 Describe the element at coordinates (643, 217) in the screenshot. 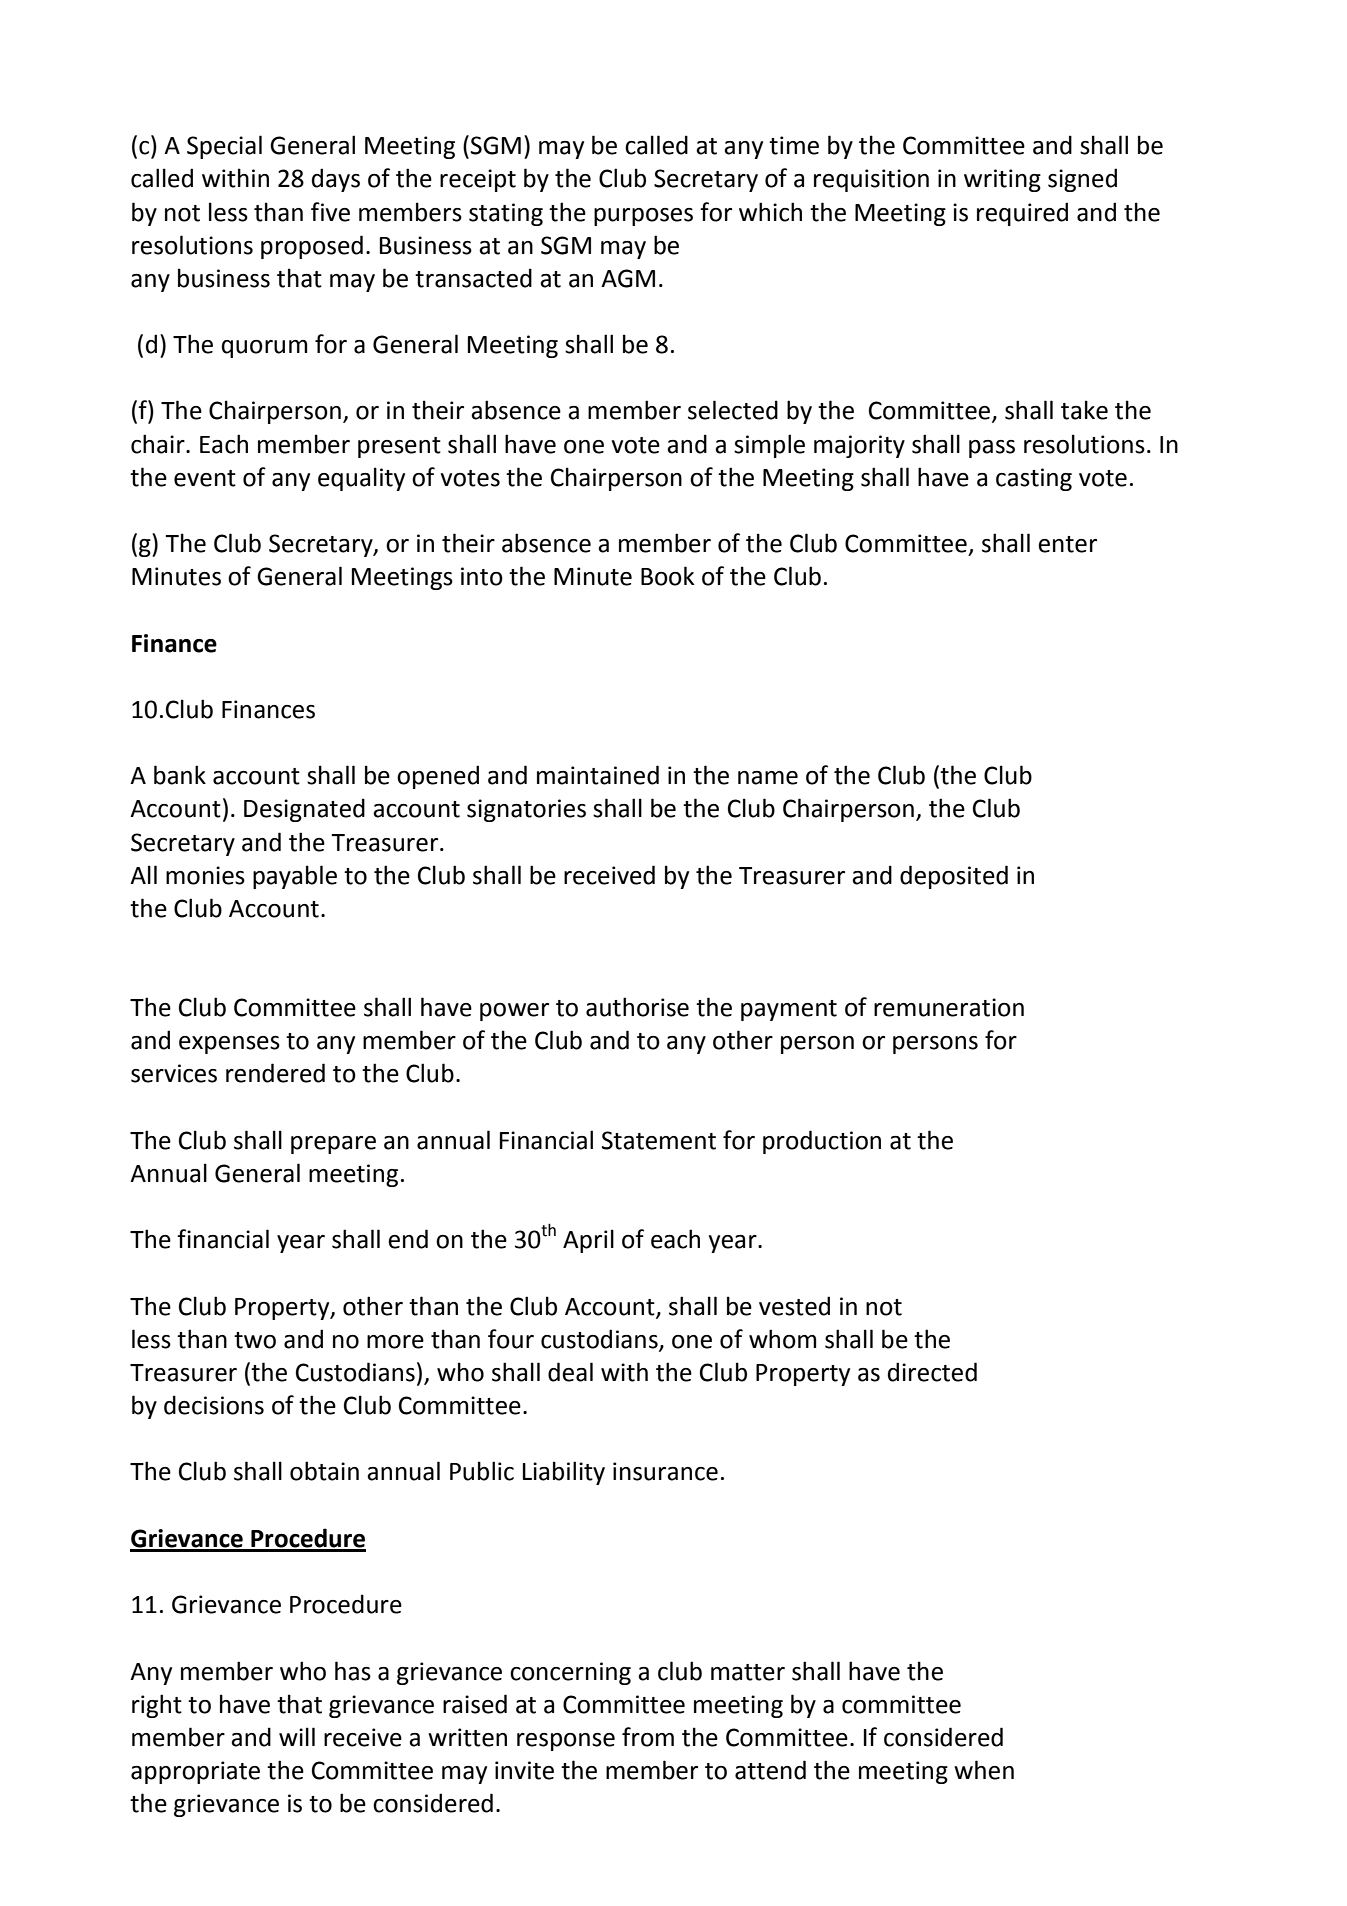

I see `purposes` at that location.
